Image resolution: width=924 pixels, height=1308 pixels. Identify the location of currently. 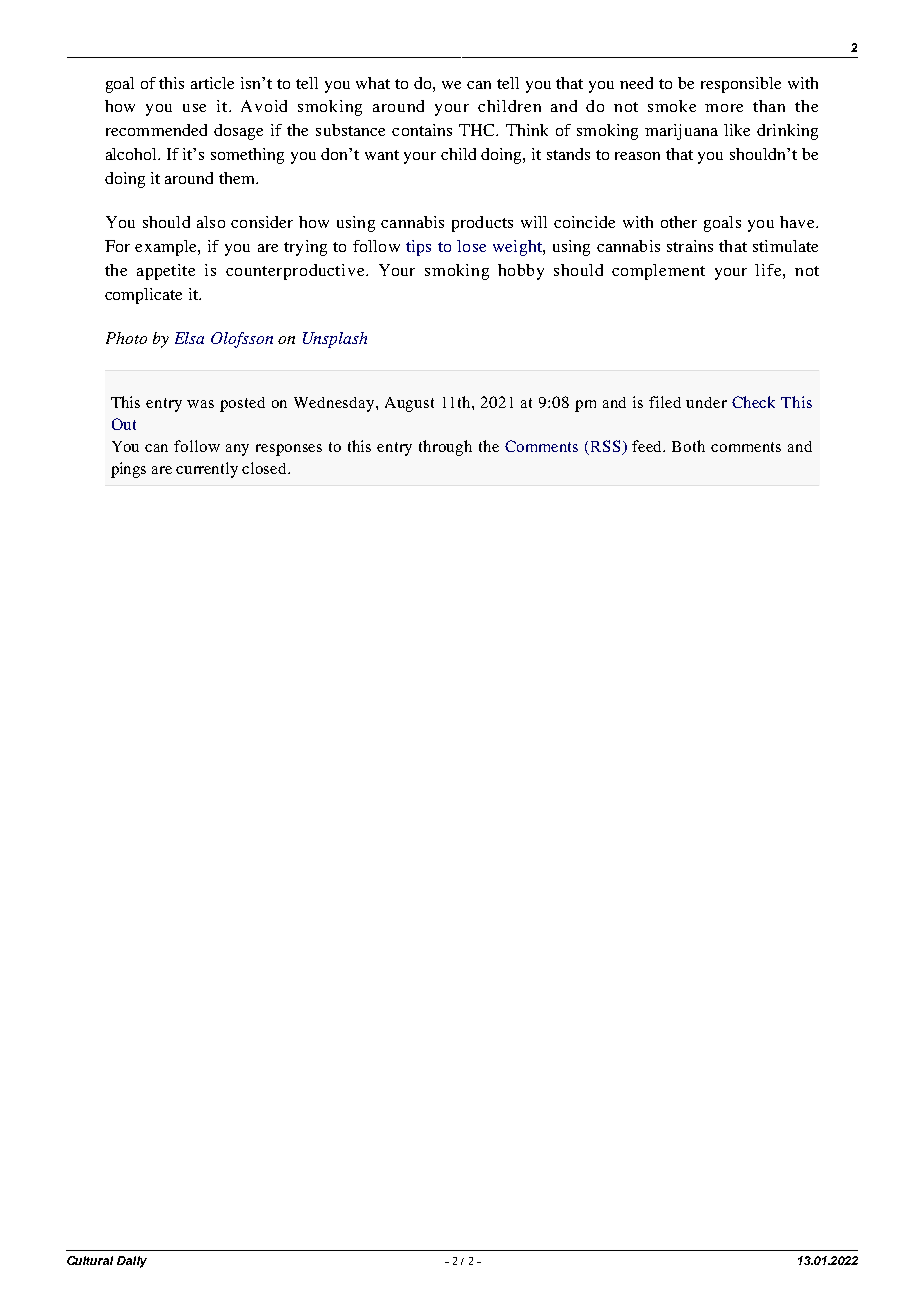
(207, 470).
